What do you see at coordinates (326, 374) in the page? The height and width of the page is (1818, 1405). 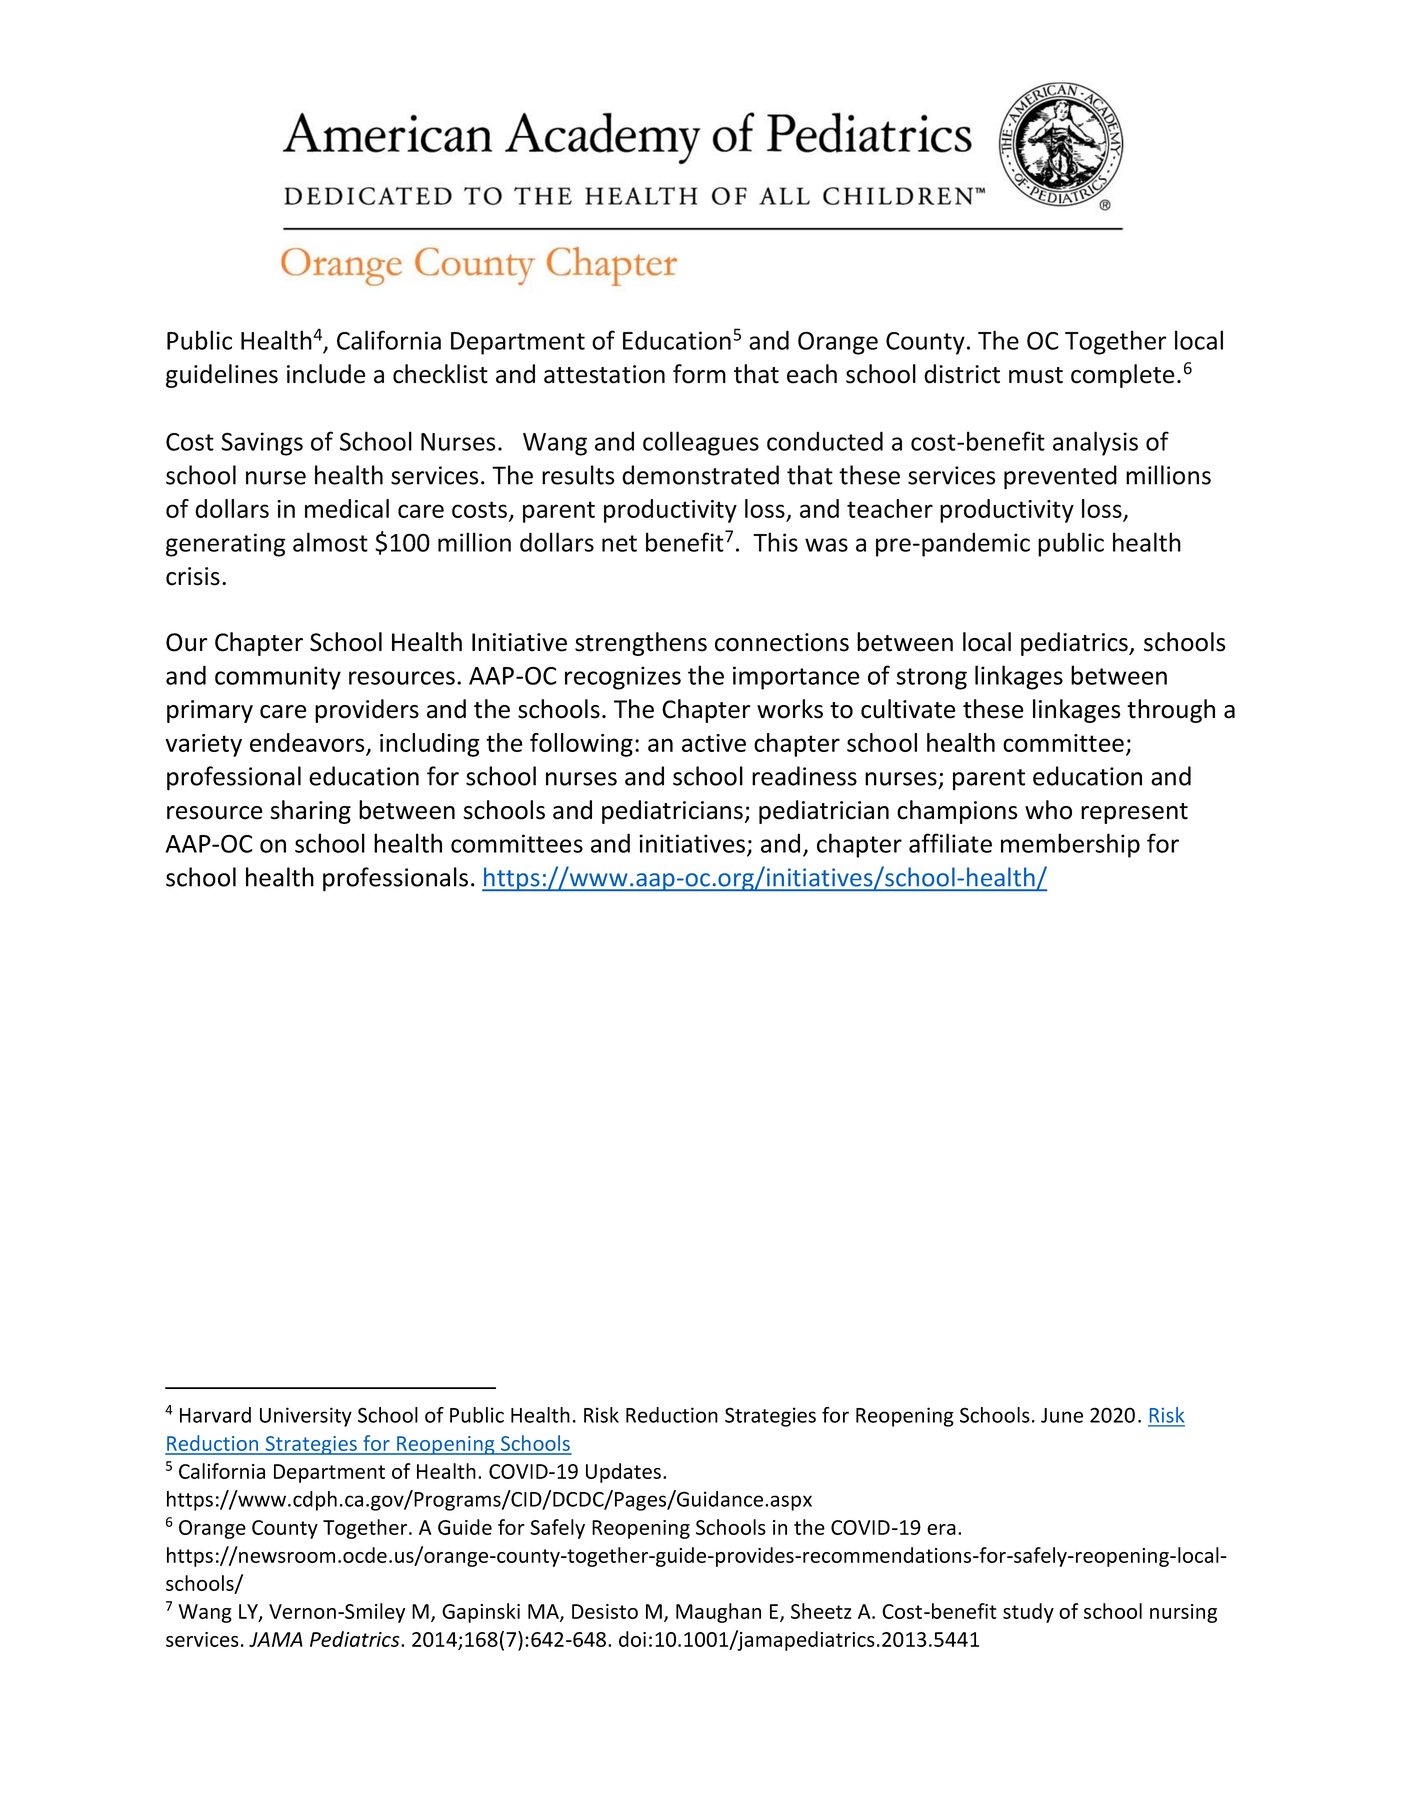 I see `include` at bounding box center [326, 374].
